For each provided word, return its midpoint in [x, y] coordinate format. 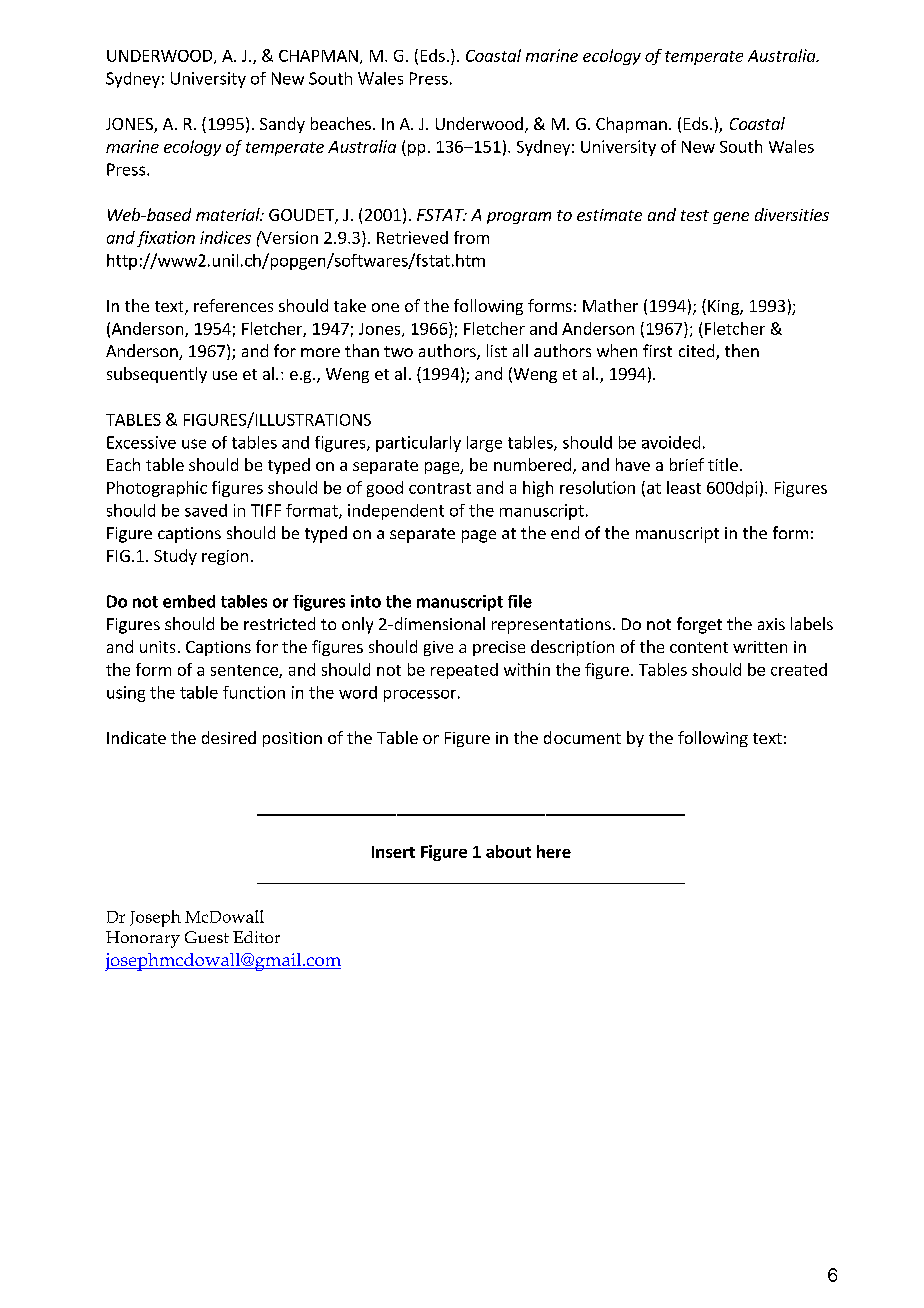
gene [731, 218]
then [742, 350]
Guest [207, 937]
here [554, 851]
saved [206, 510]
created [799, 669]
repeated [464, 671]
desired [229, 737]
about [508, 851]
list [497, 350]
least [684, 487]
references [233, 305]
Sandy [282, 125]
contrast [440, 488]
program [519, 218]
